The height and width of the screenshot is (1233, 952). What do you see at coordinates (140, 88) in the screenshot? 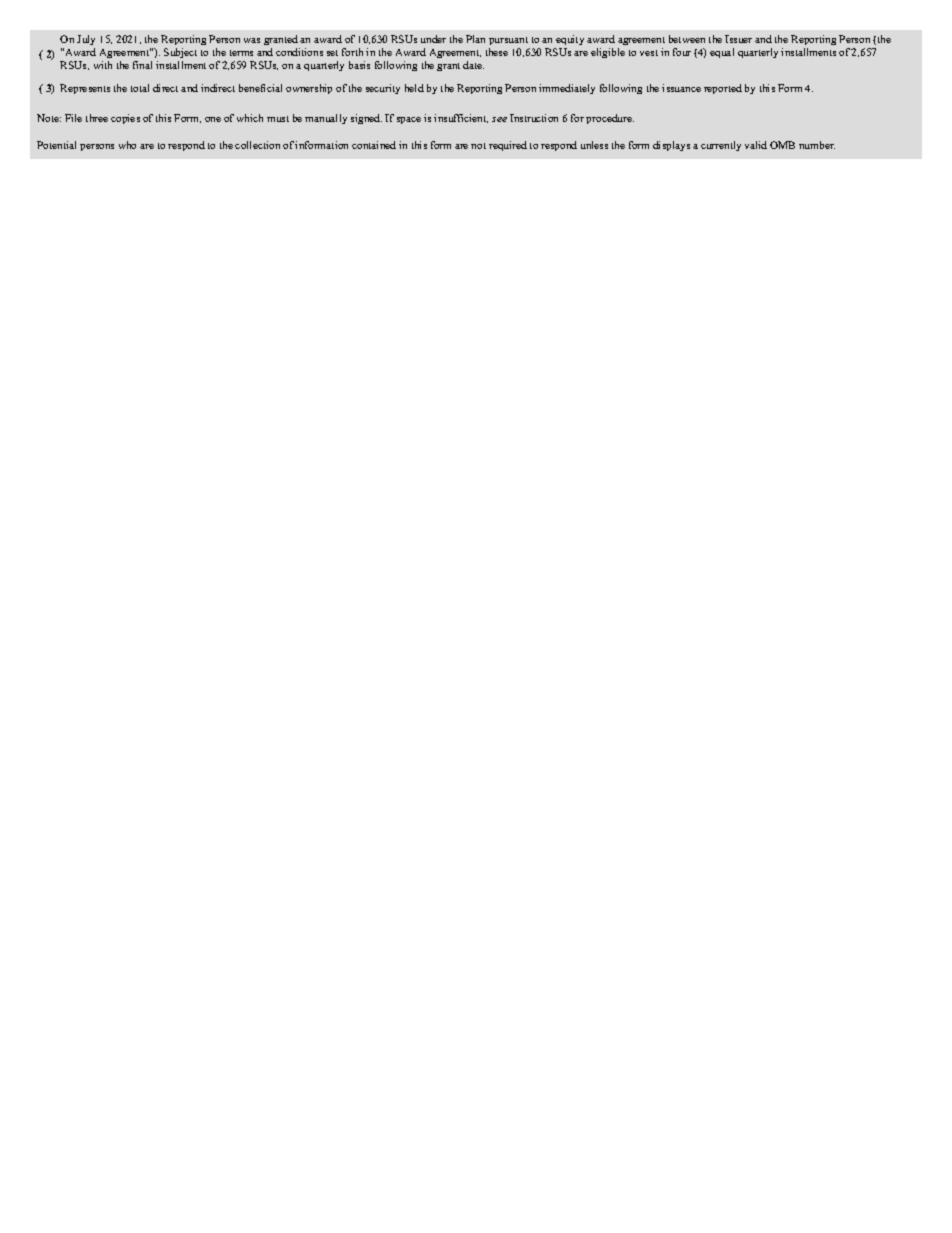
I see `total` at bounding box center [140, 88].
